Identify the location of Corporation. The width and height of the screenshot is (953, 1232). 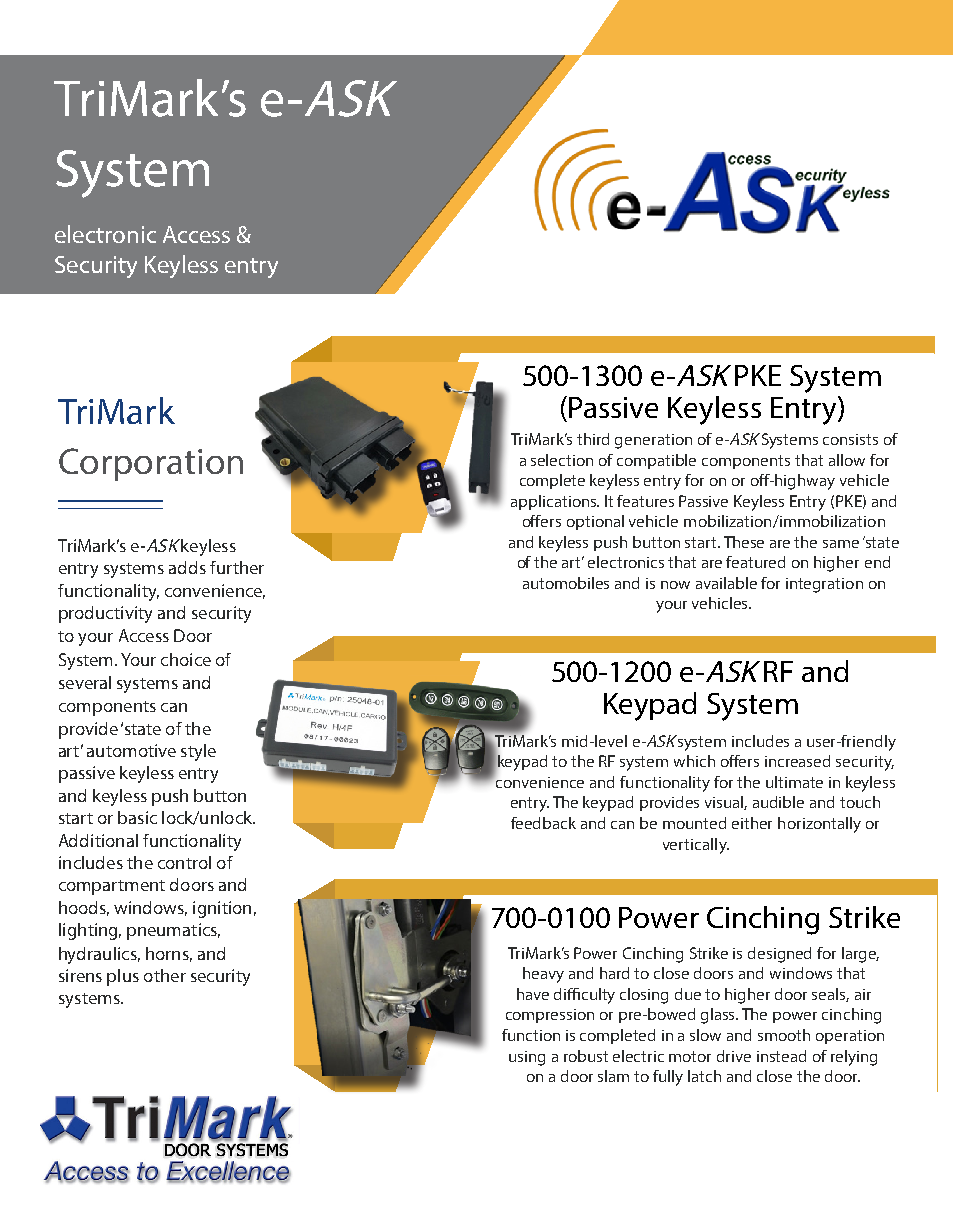
(151, 464).
